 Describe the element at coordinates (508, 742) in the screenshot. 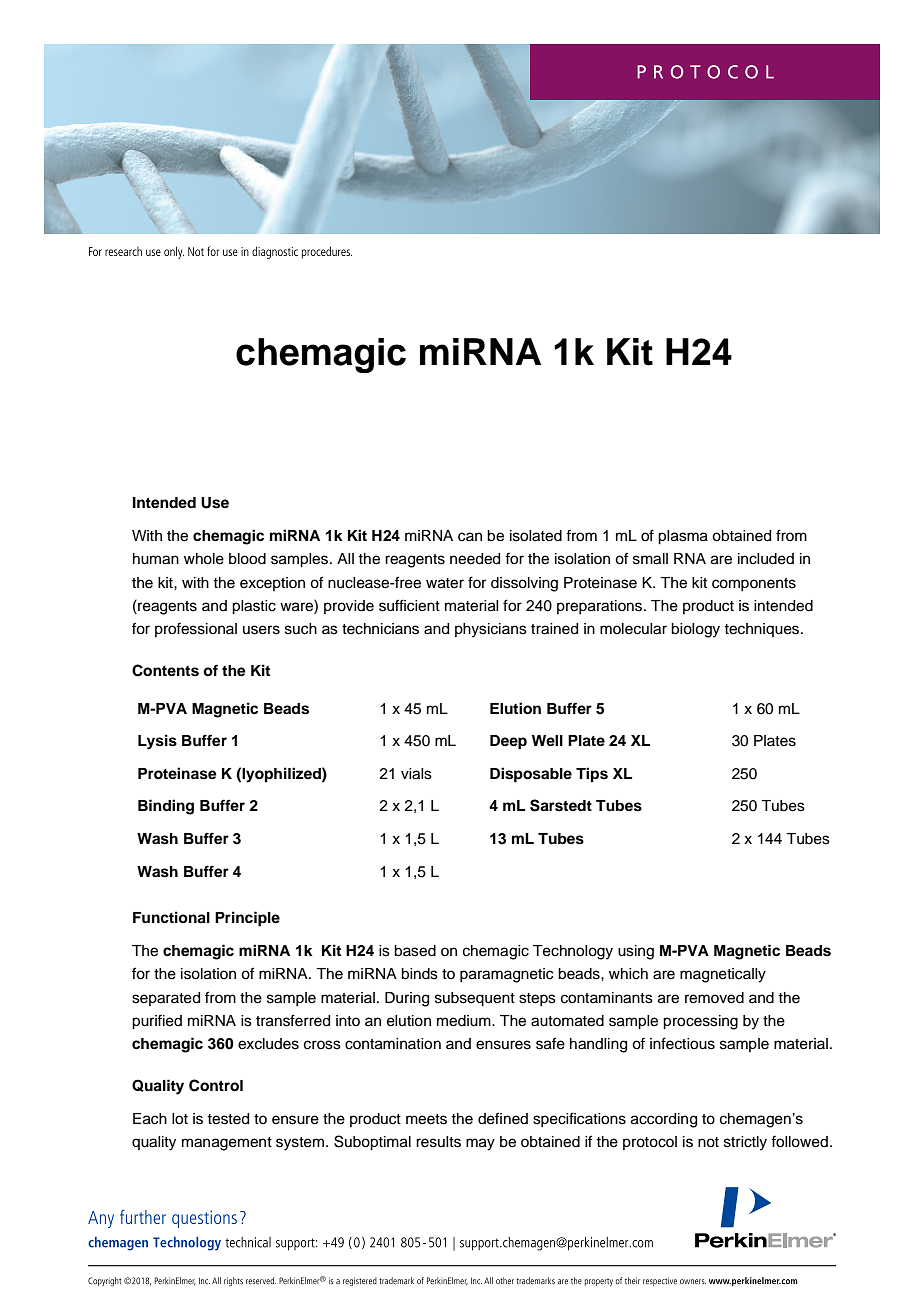

I see `Deep` at that location.
